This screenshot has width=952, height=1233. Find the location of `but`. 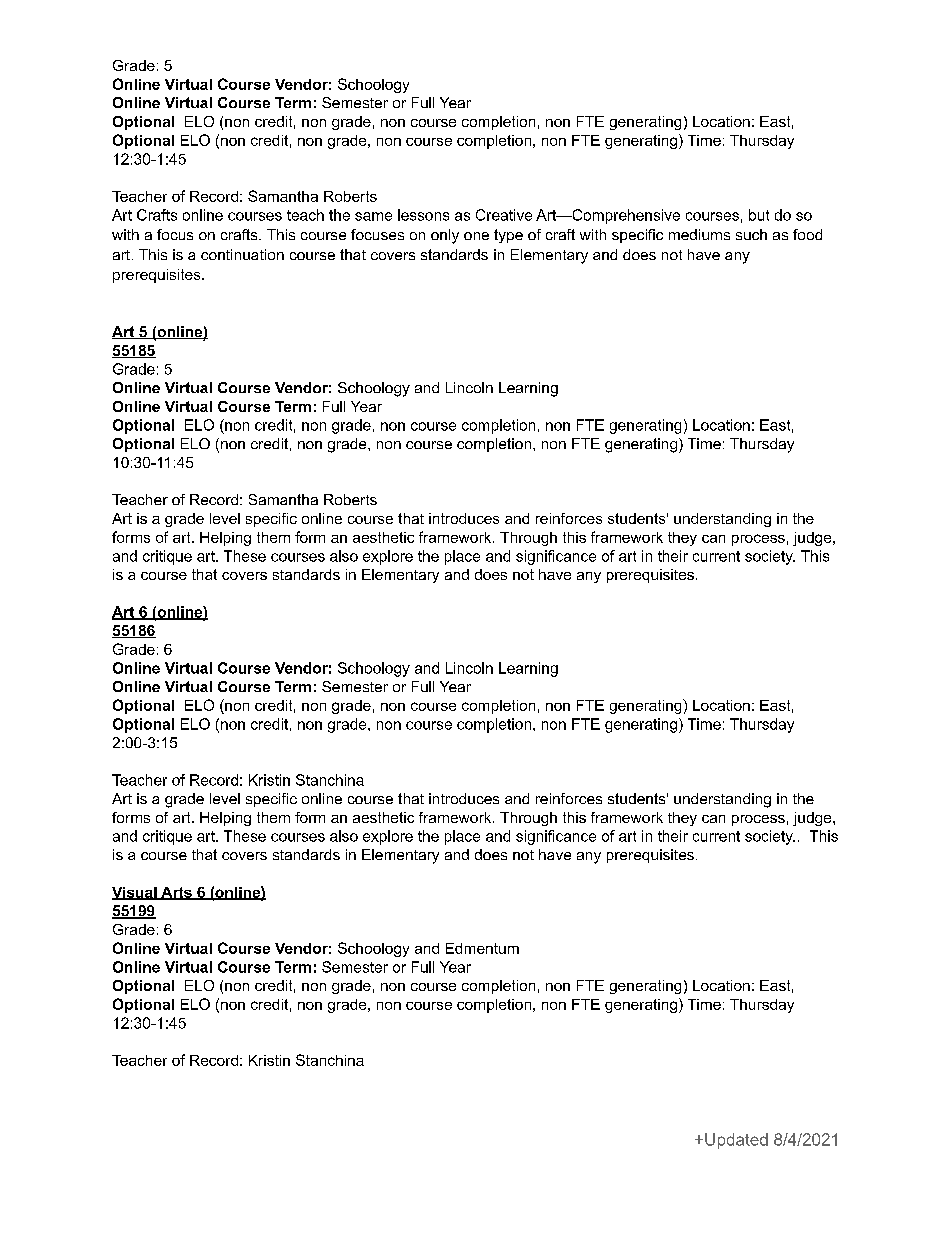

but is located at coordinates (759, 215).
